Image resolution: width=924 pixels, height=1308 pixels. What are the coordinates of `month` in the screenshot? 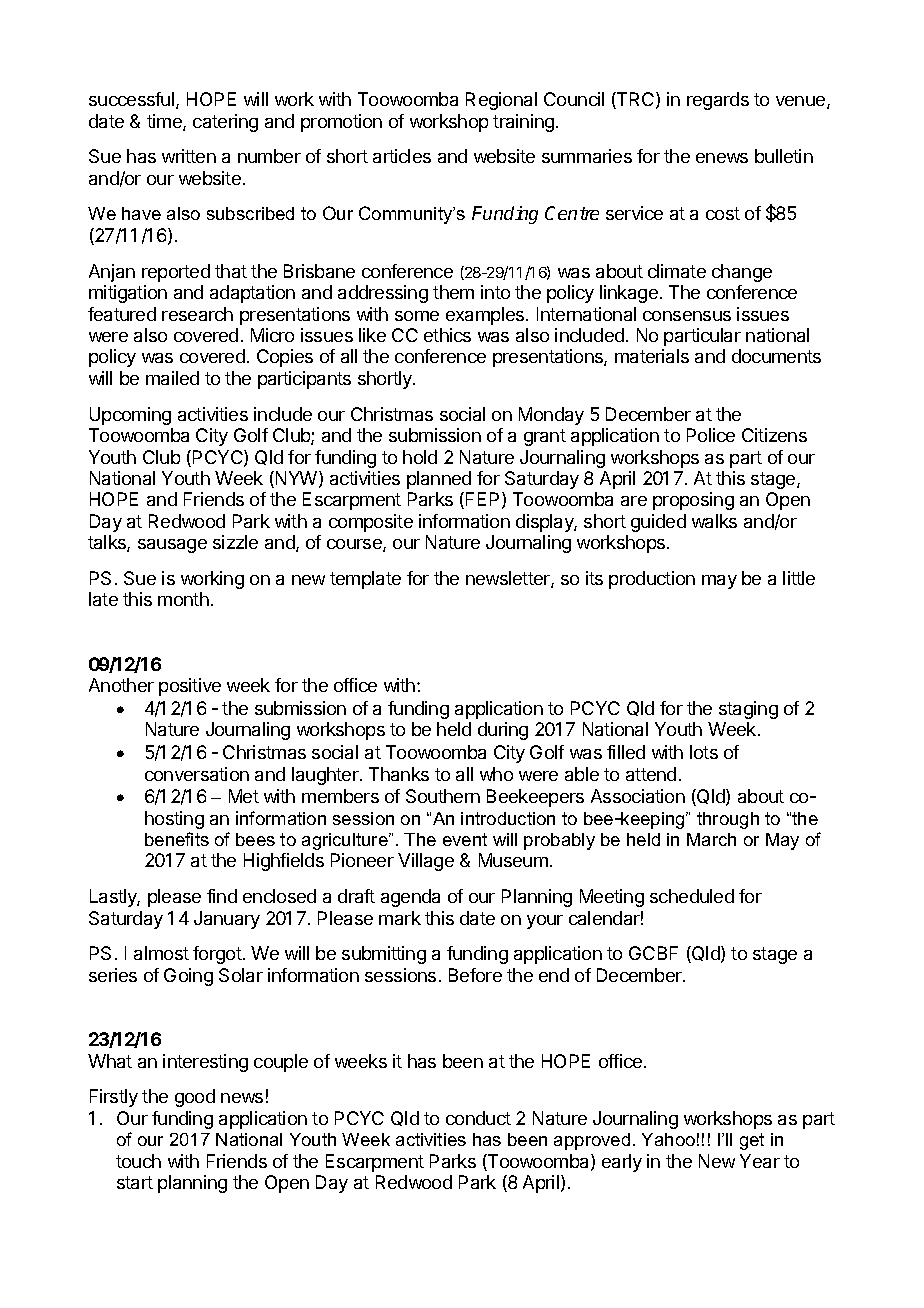 It's located at (183, 599).
